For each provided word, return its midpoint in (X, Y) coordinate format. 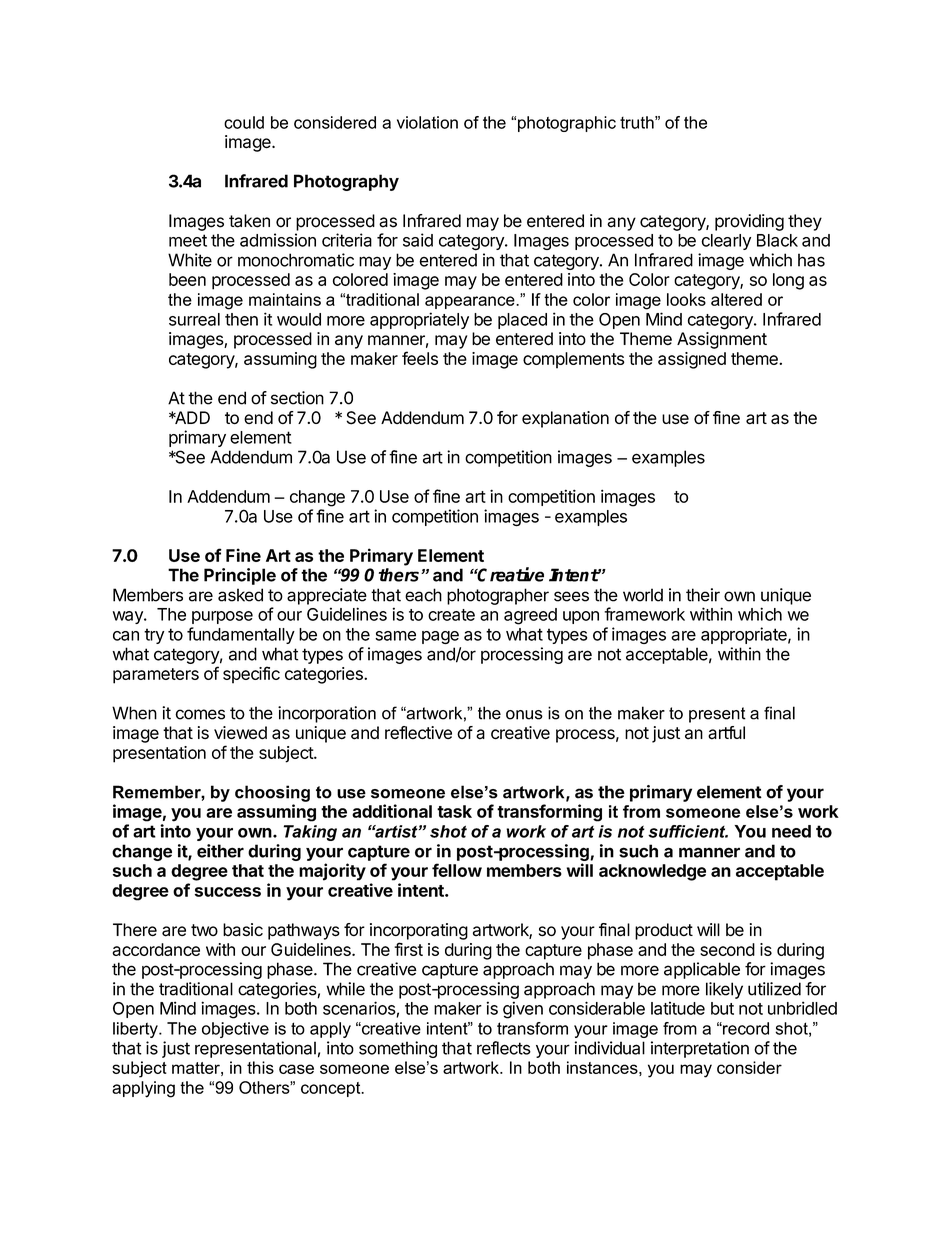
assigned (692, 360)
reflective (418, 732)
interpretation (700, 1049)
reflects (504, 1048)
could (244, 122)
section (297, 398)
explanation (565, 419)
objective (235, 1030)
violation (427, 122)
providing (749, 222)
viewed (240, 732)
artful (726, 733)
